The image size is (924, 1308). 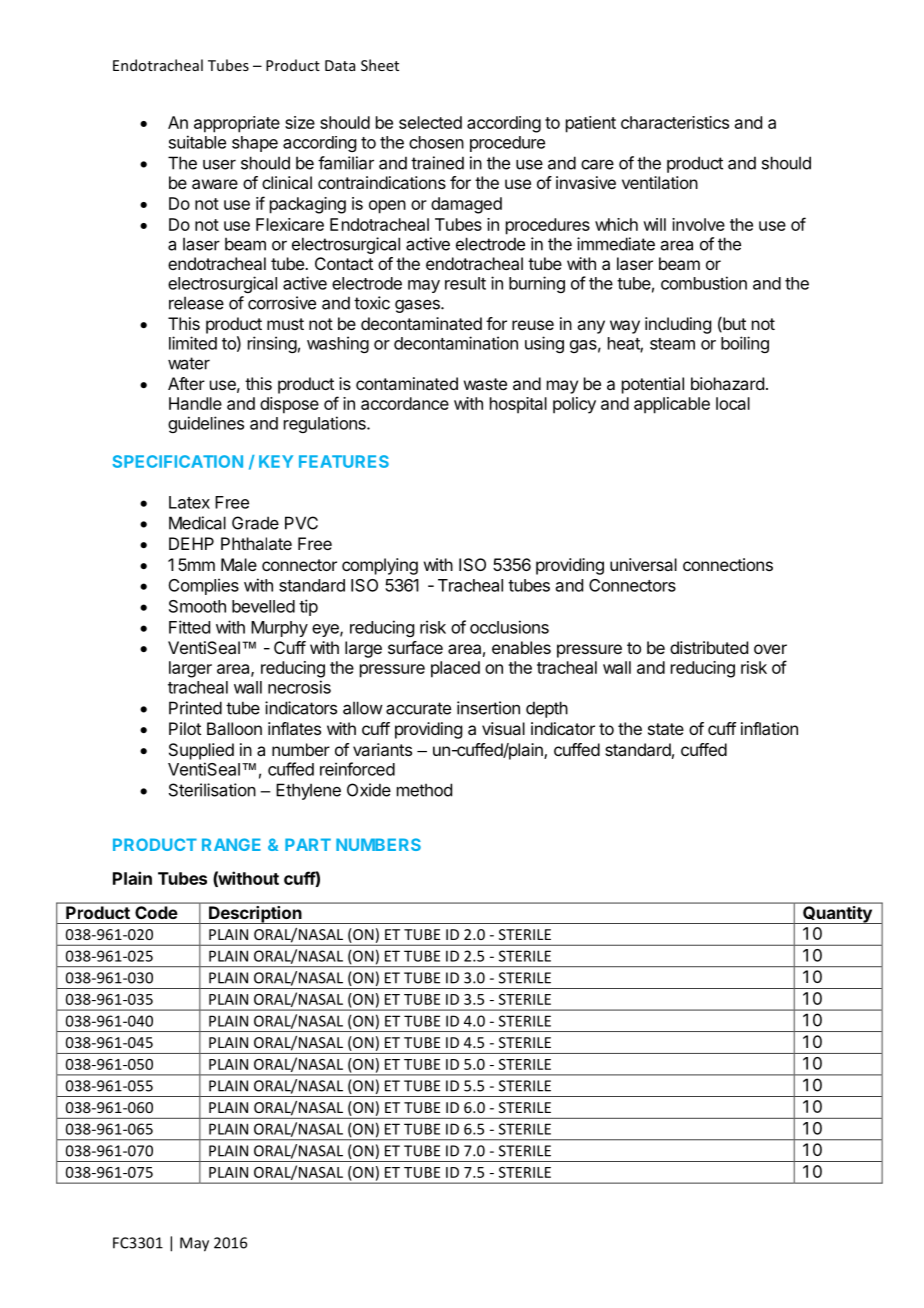 I want to click on method, so click(x=424, y=790).
